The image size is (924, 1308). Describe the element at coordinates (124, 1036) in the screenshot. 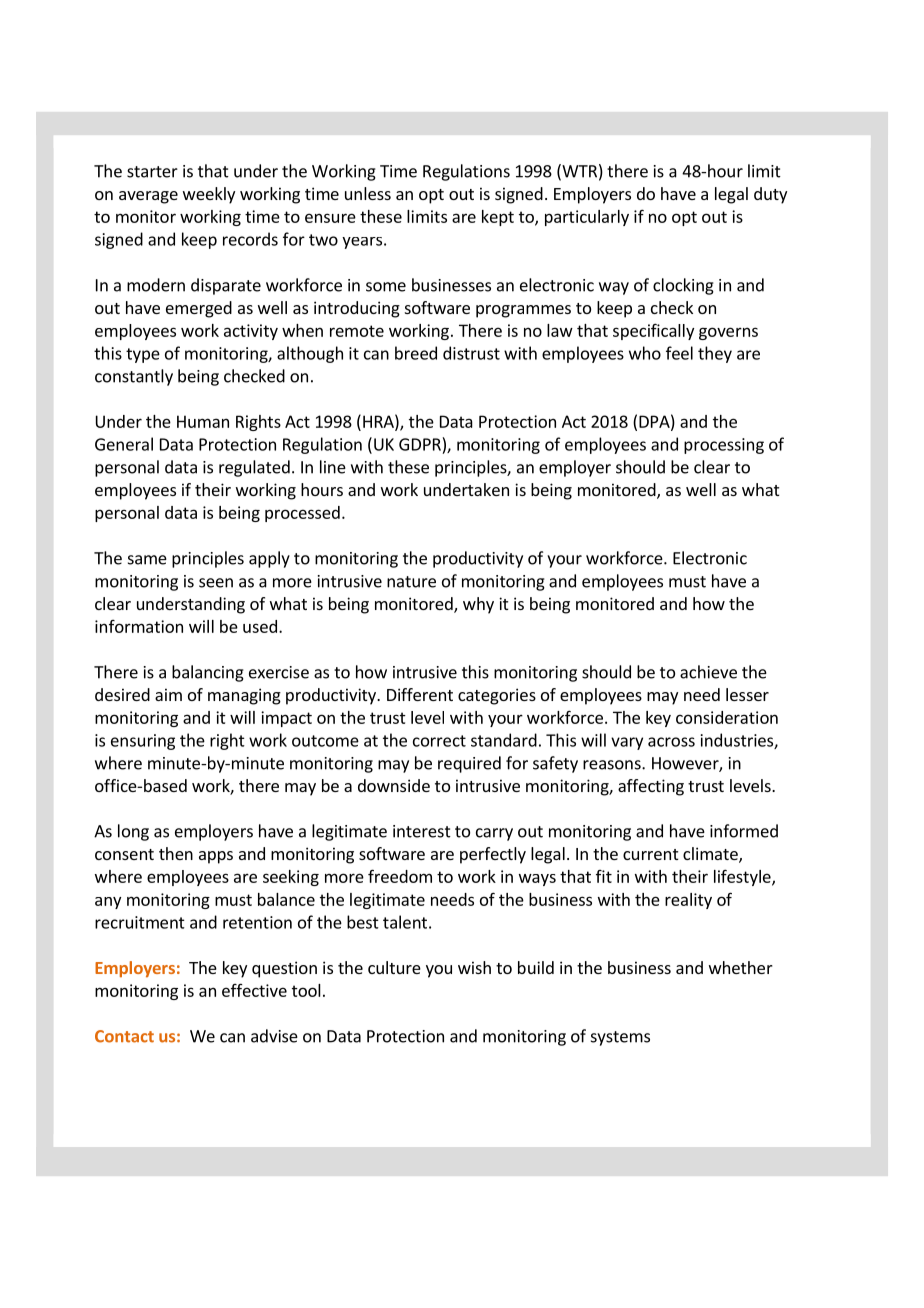

I see `Contact` at that location.
